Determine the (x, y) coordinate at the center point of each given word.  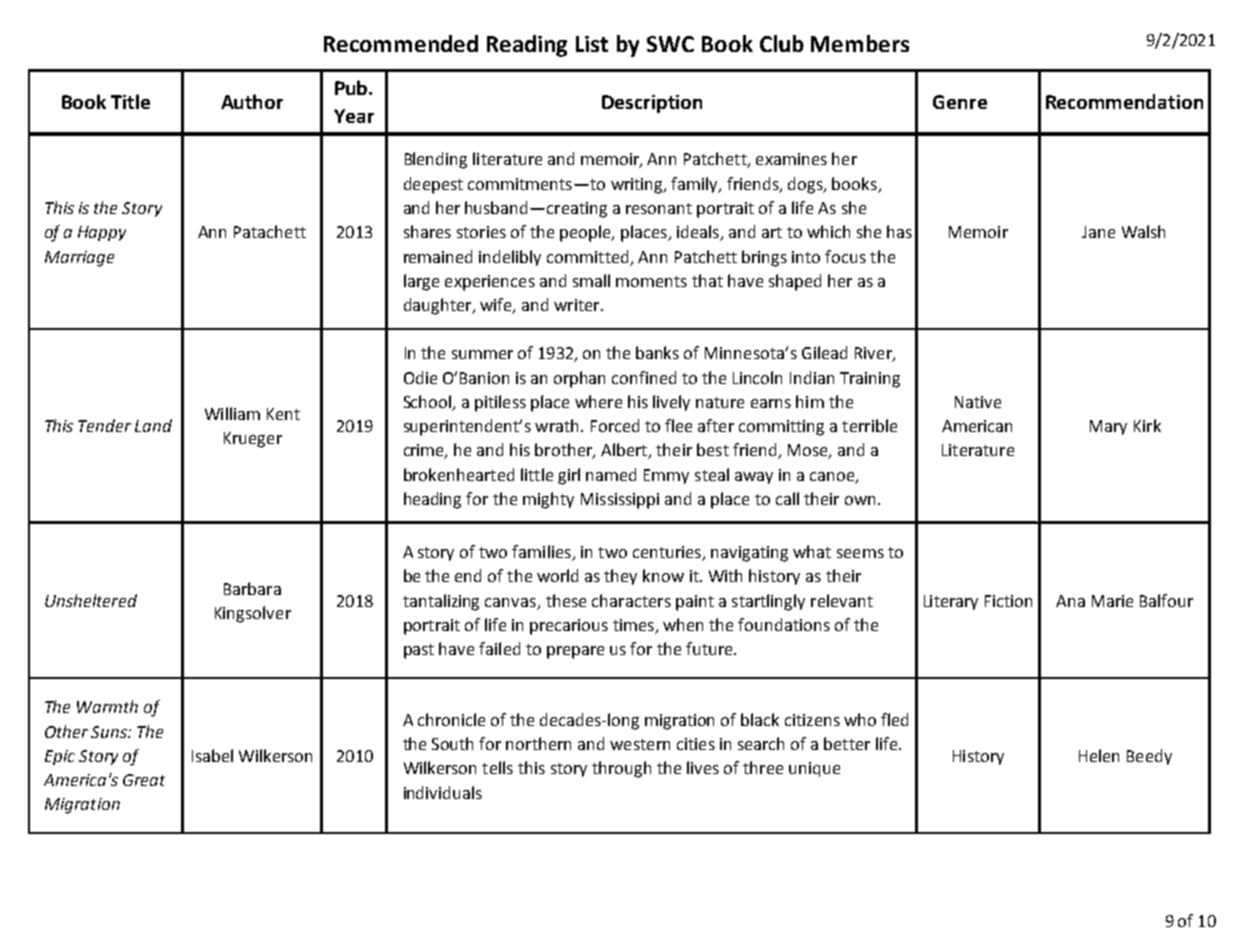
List (592, 44)
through (621, 769)
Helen (1099, 755)
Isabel (212, 755)
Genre (960, 102)
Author (252, 101)
